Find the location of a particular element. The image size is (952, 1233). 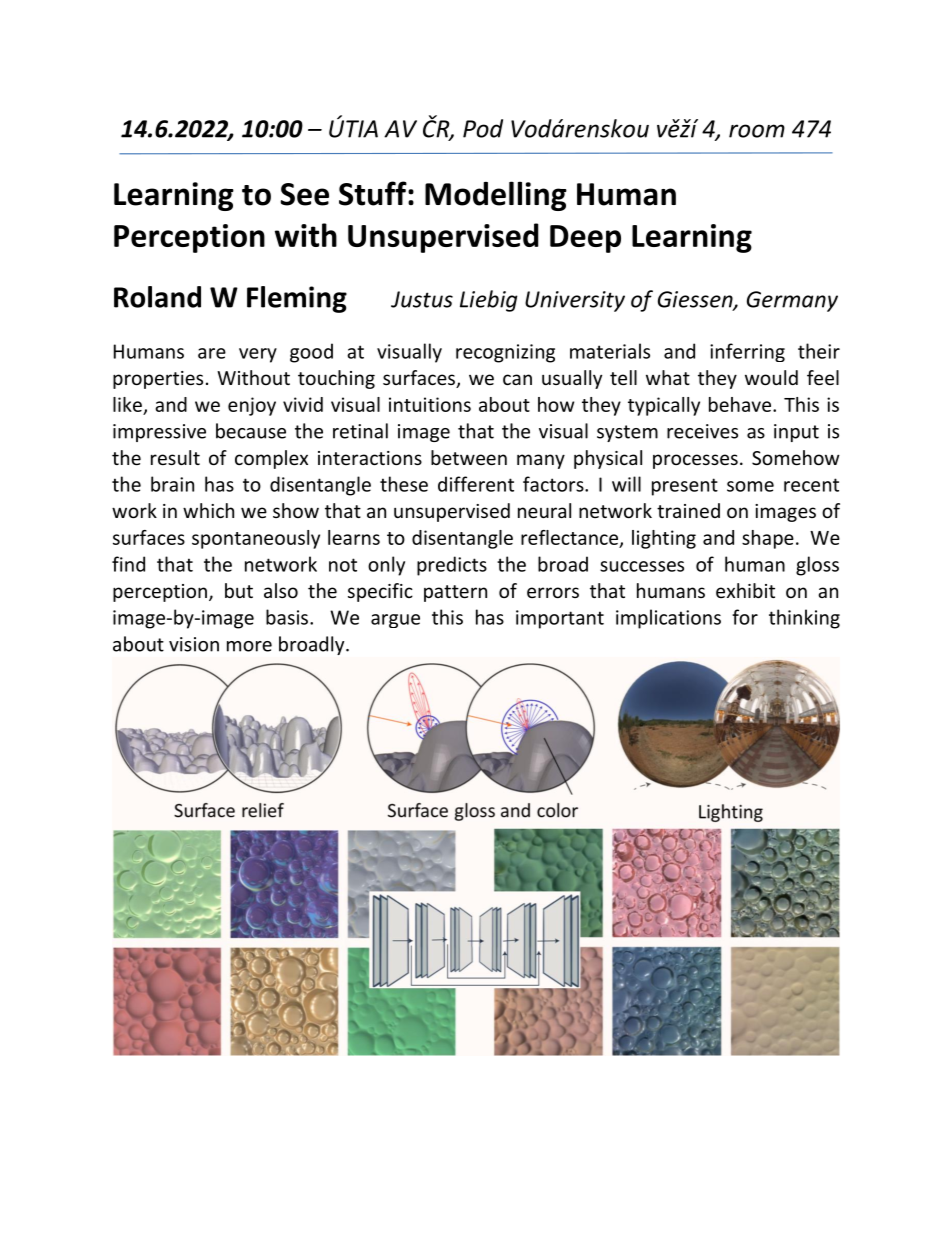

vision is located at coordinates (194, 644).
